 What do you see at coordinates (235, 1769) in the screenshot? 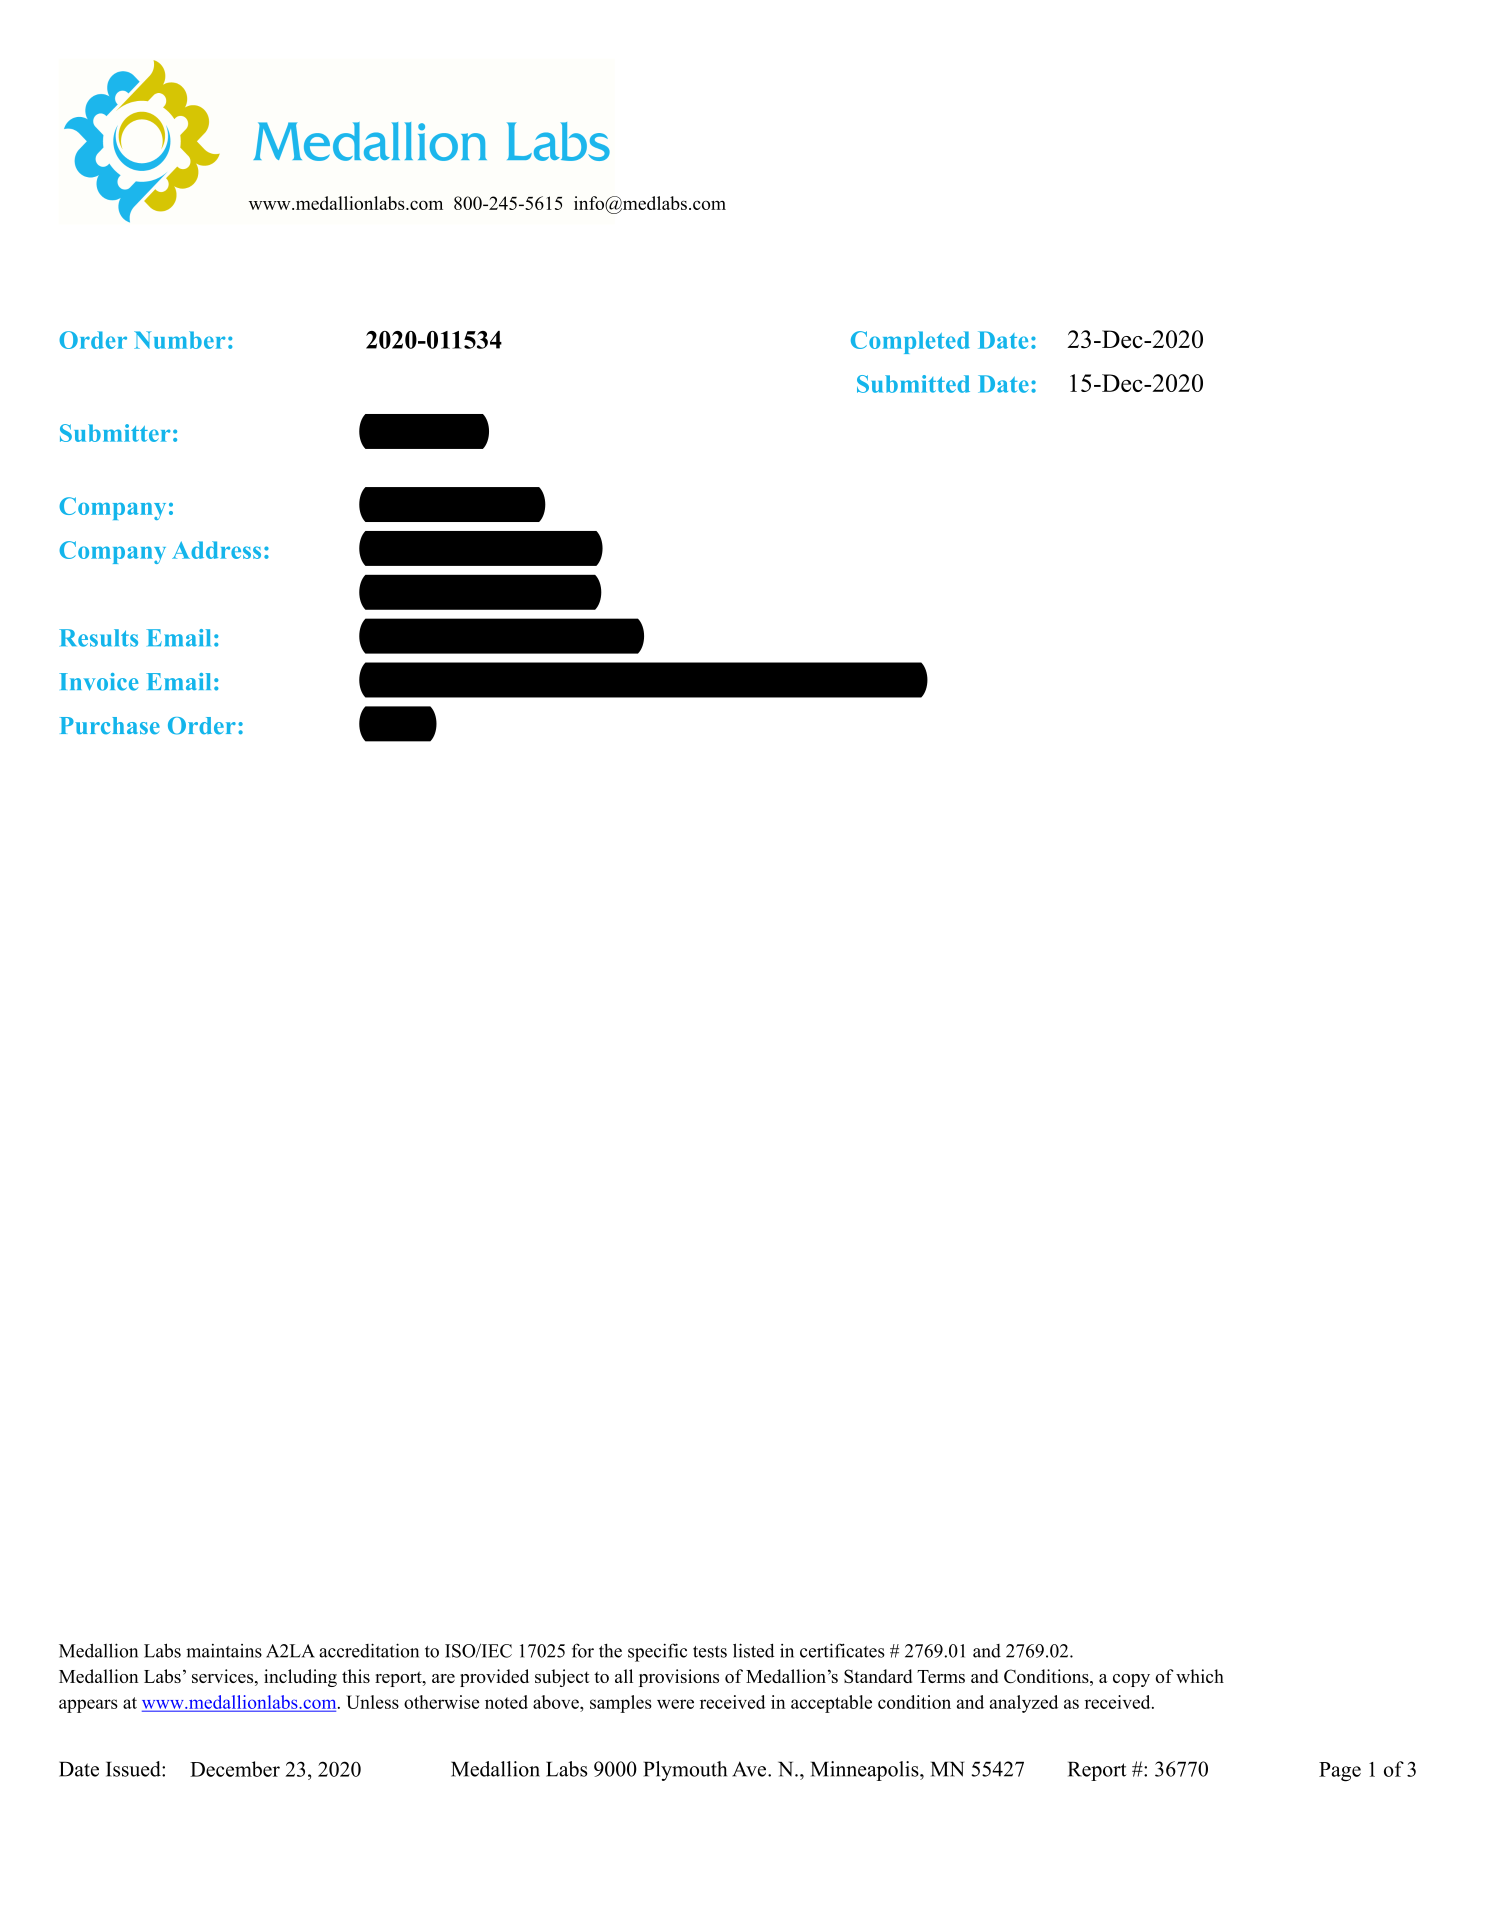
I see `December` at bounding box center [235, 1769].
